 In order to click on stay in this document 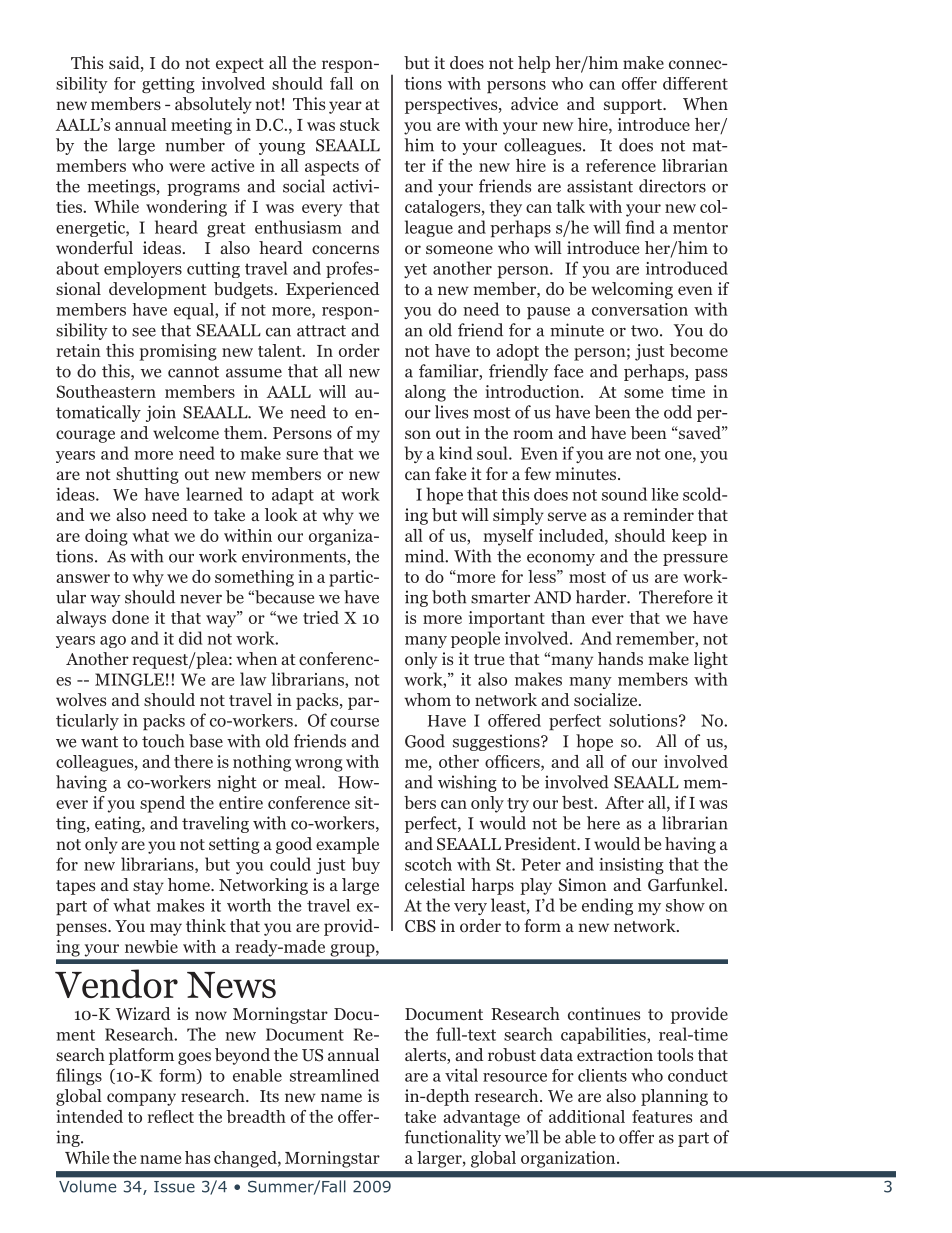, I will do `click(148, 887)`.
